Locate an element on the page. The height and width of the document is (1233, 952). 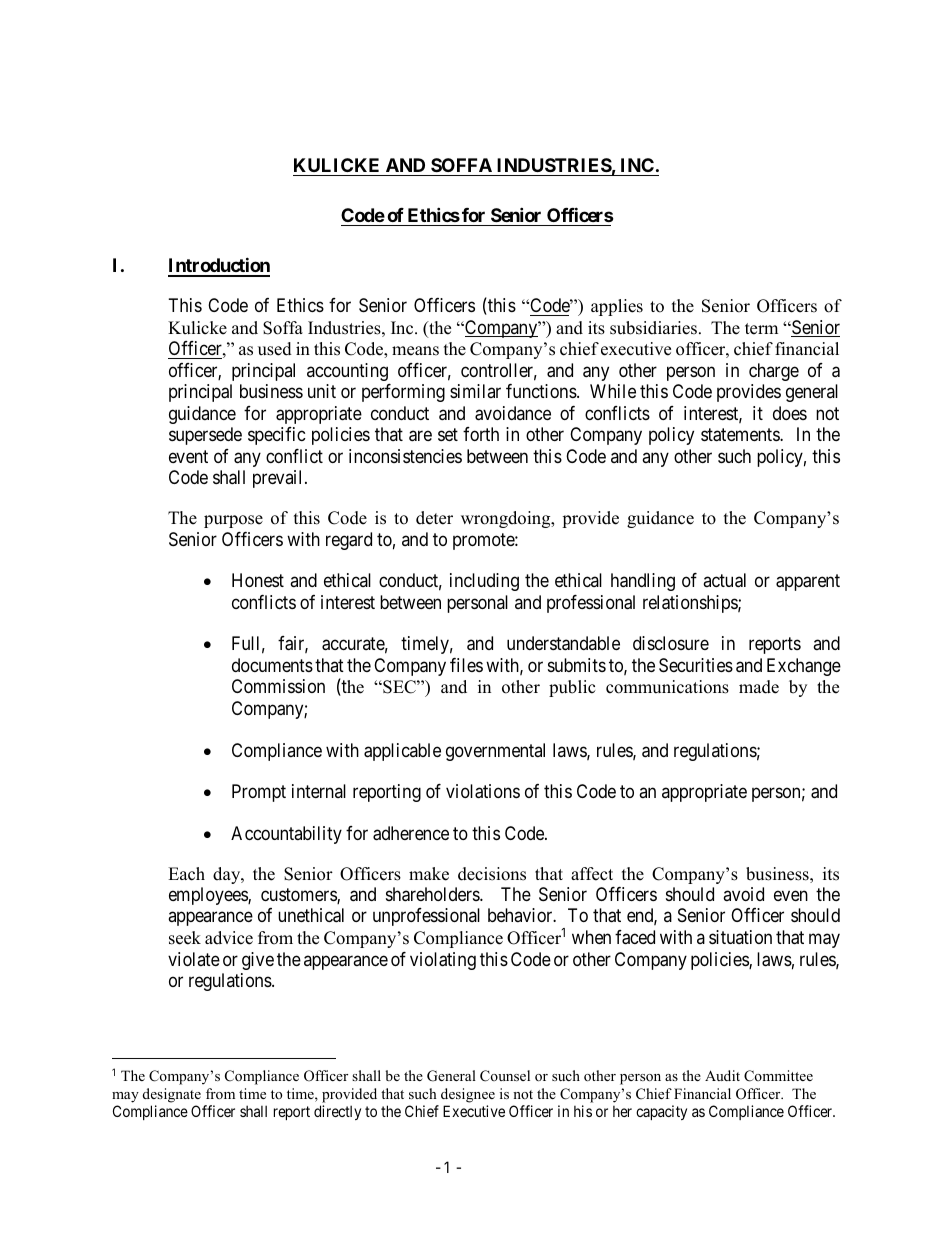
decisions is located at coordinates (492, 874).
